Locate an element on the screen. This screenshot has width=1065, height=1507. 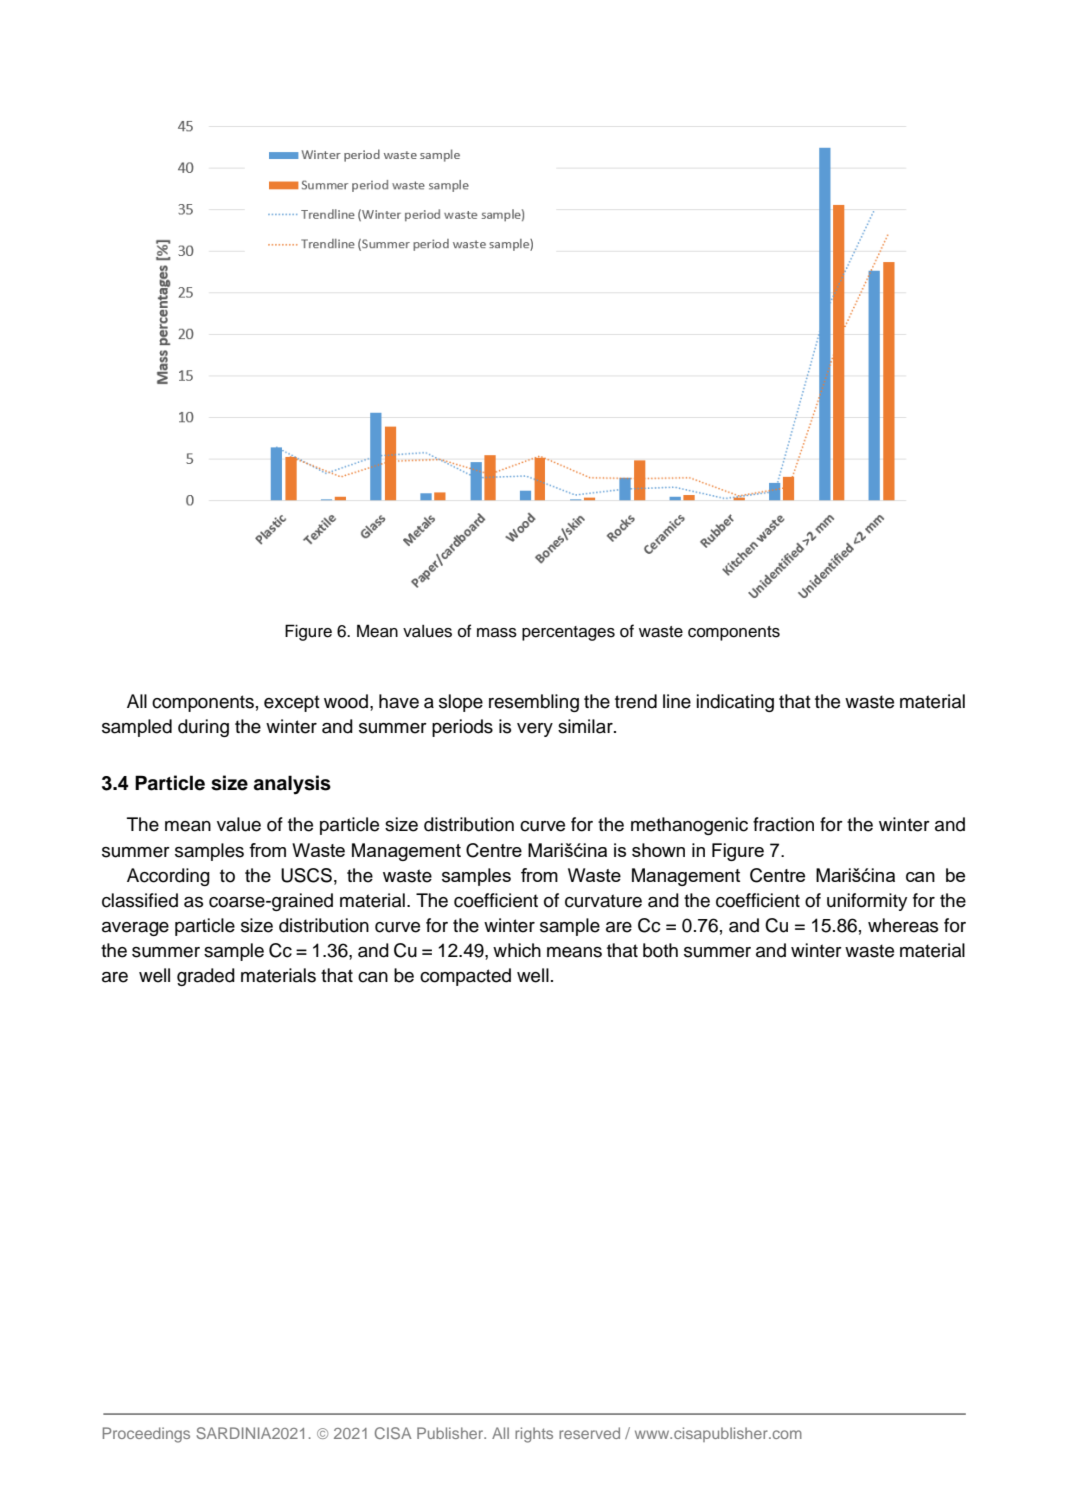
Proceedings is located at coordinates (146, 1435).
